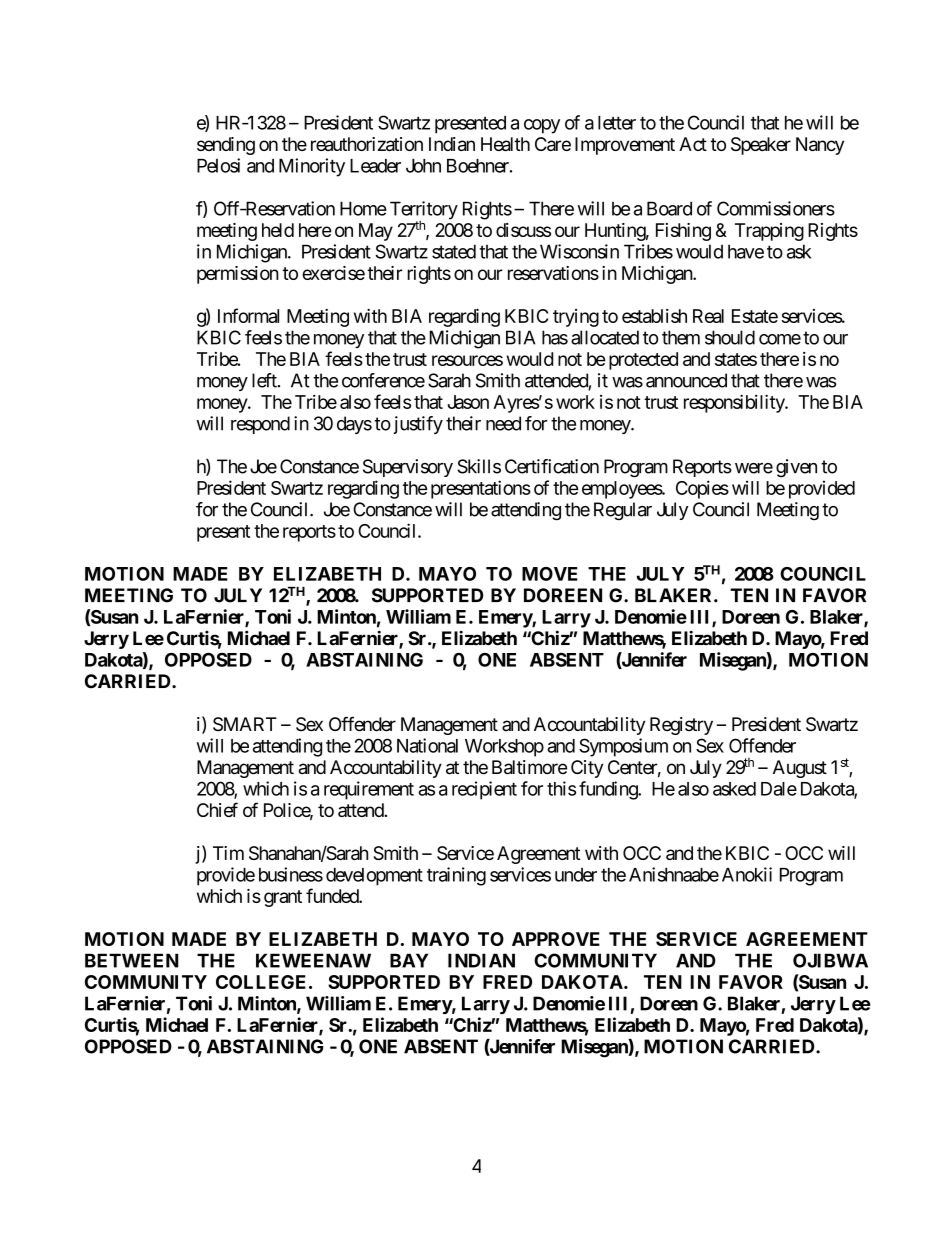  I want to click on stated, so click(454, 251).
